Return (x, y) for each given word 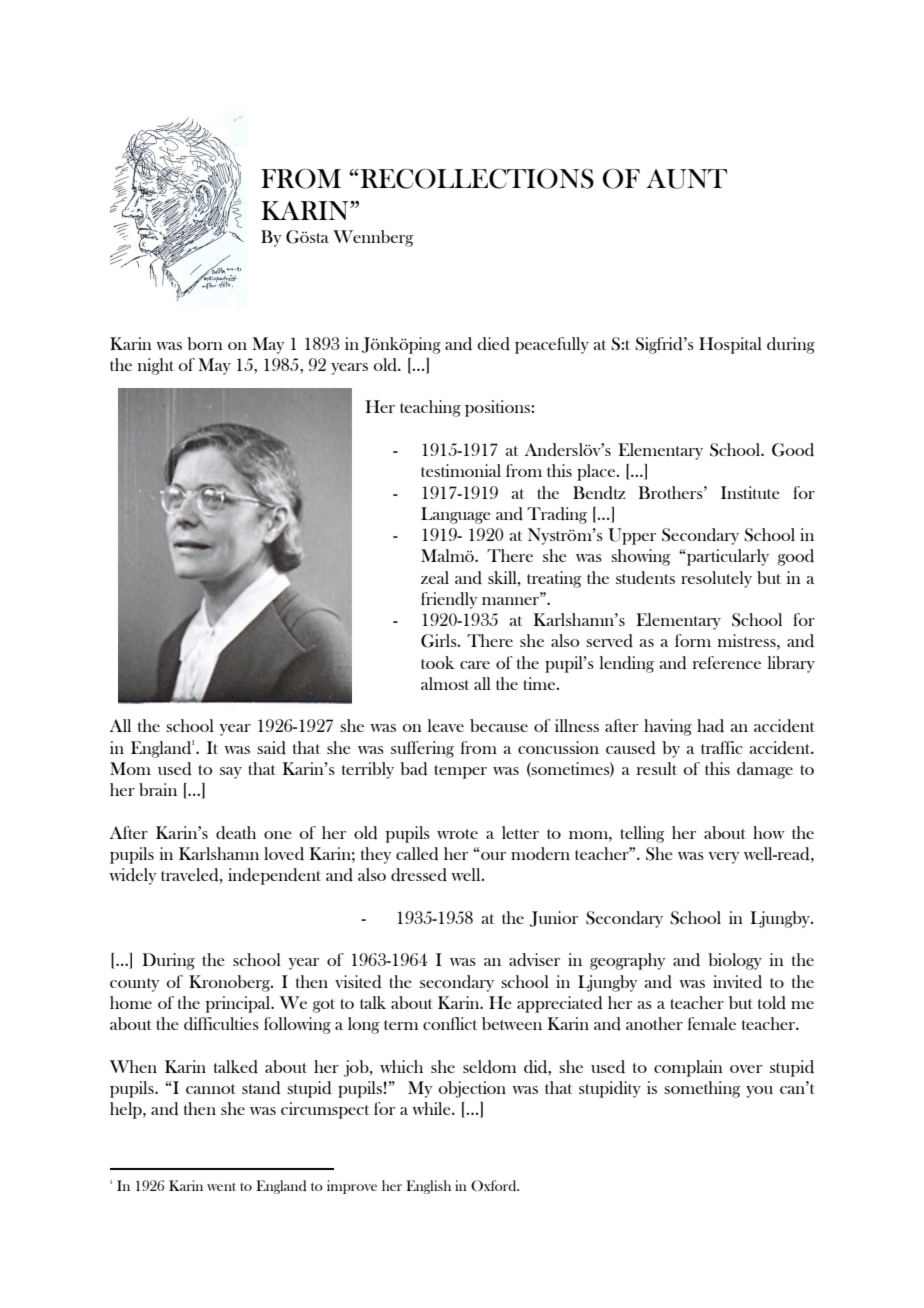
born (205, 343)
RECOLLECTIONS (476, 178)
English (428, 1187)
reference (727, 662)
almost (445, 683)
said (271, 748)
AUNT (686, 179)
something (702, 1089)
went (221, 1187)
